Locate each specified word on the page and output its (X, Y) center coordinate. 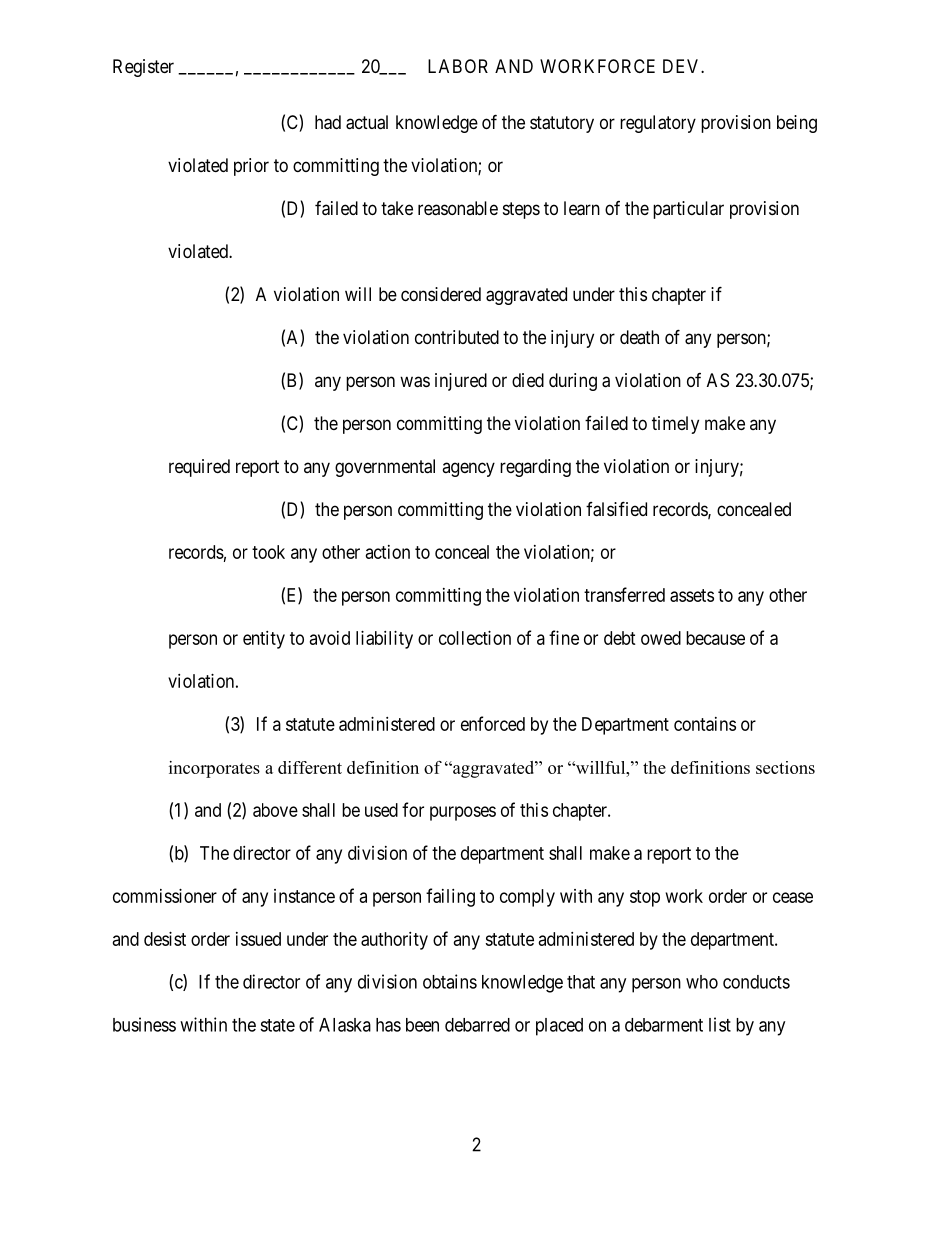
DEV (682, 66)
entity (264, 640)
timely (675, 425)
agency (468, 469)
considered (441, 294)
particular (688, 210)
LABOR (458, 66)
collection (475, 638)
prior (251, 167)
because (715, 638)
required (199, 468)
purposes (463, 813)
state (277, 1025)
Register (143, 68)
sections (785, 767)
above (275, 810)
